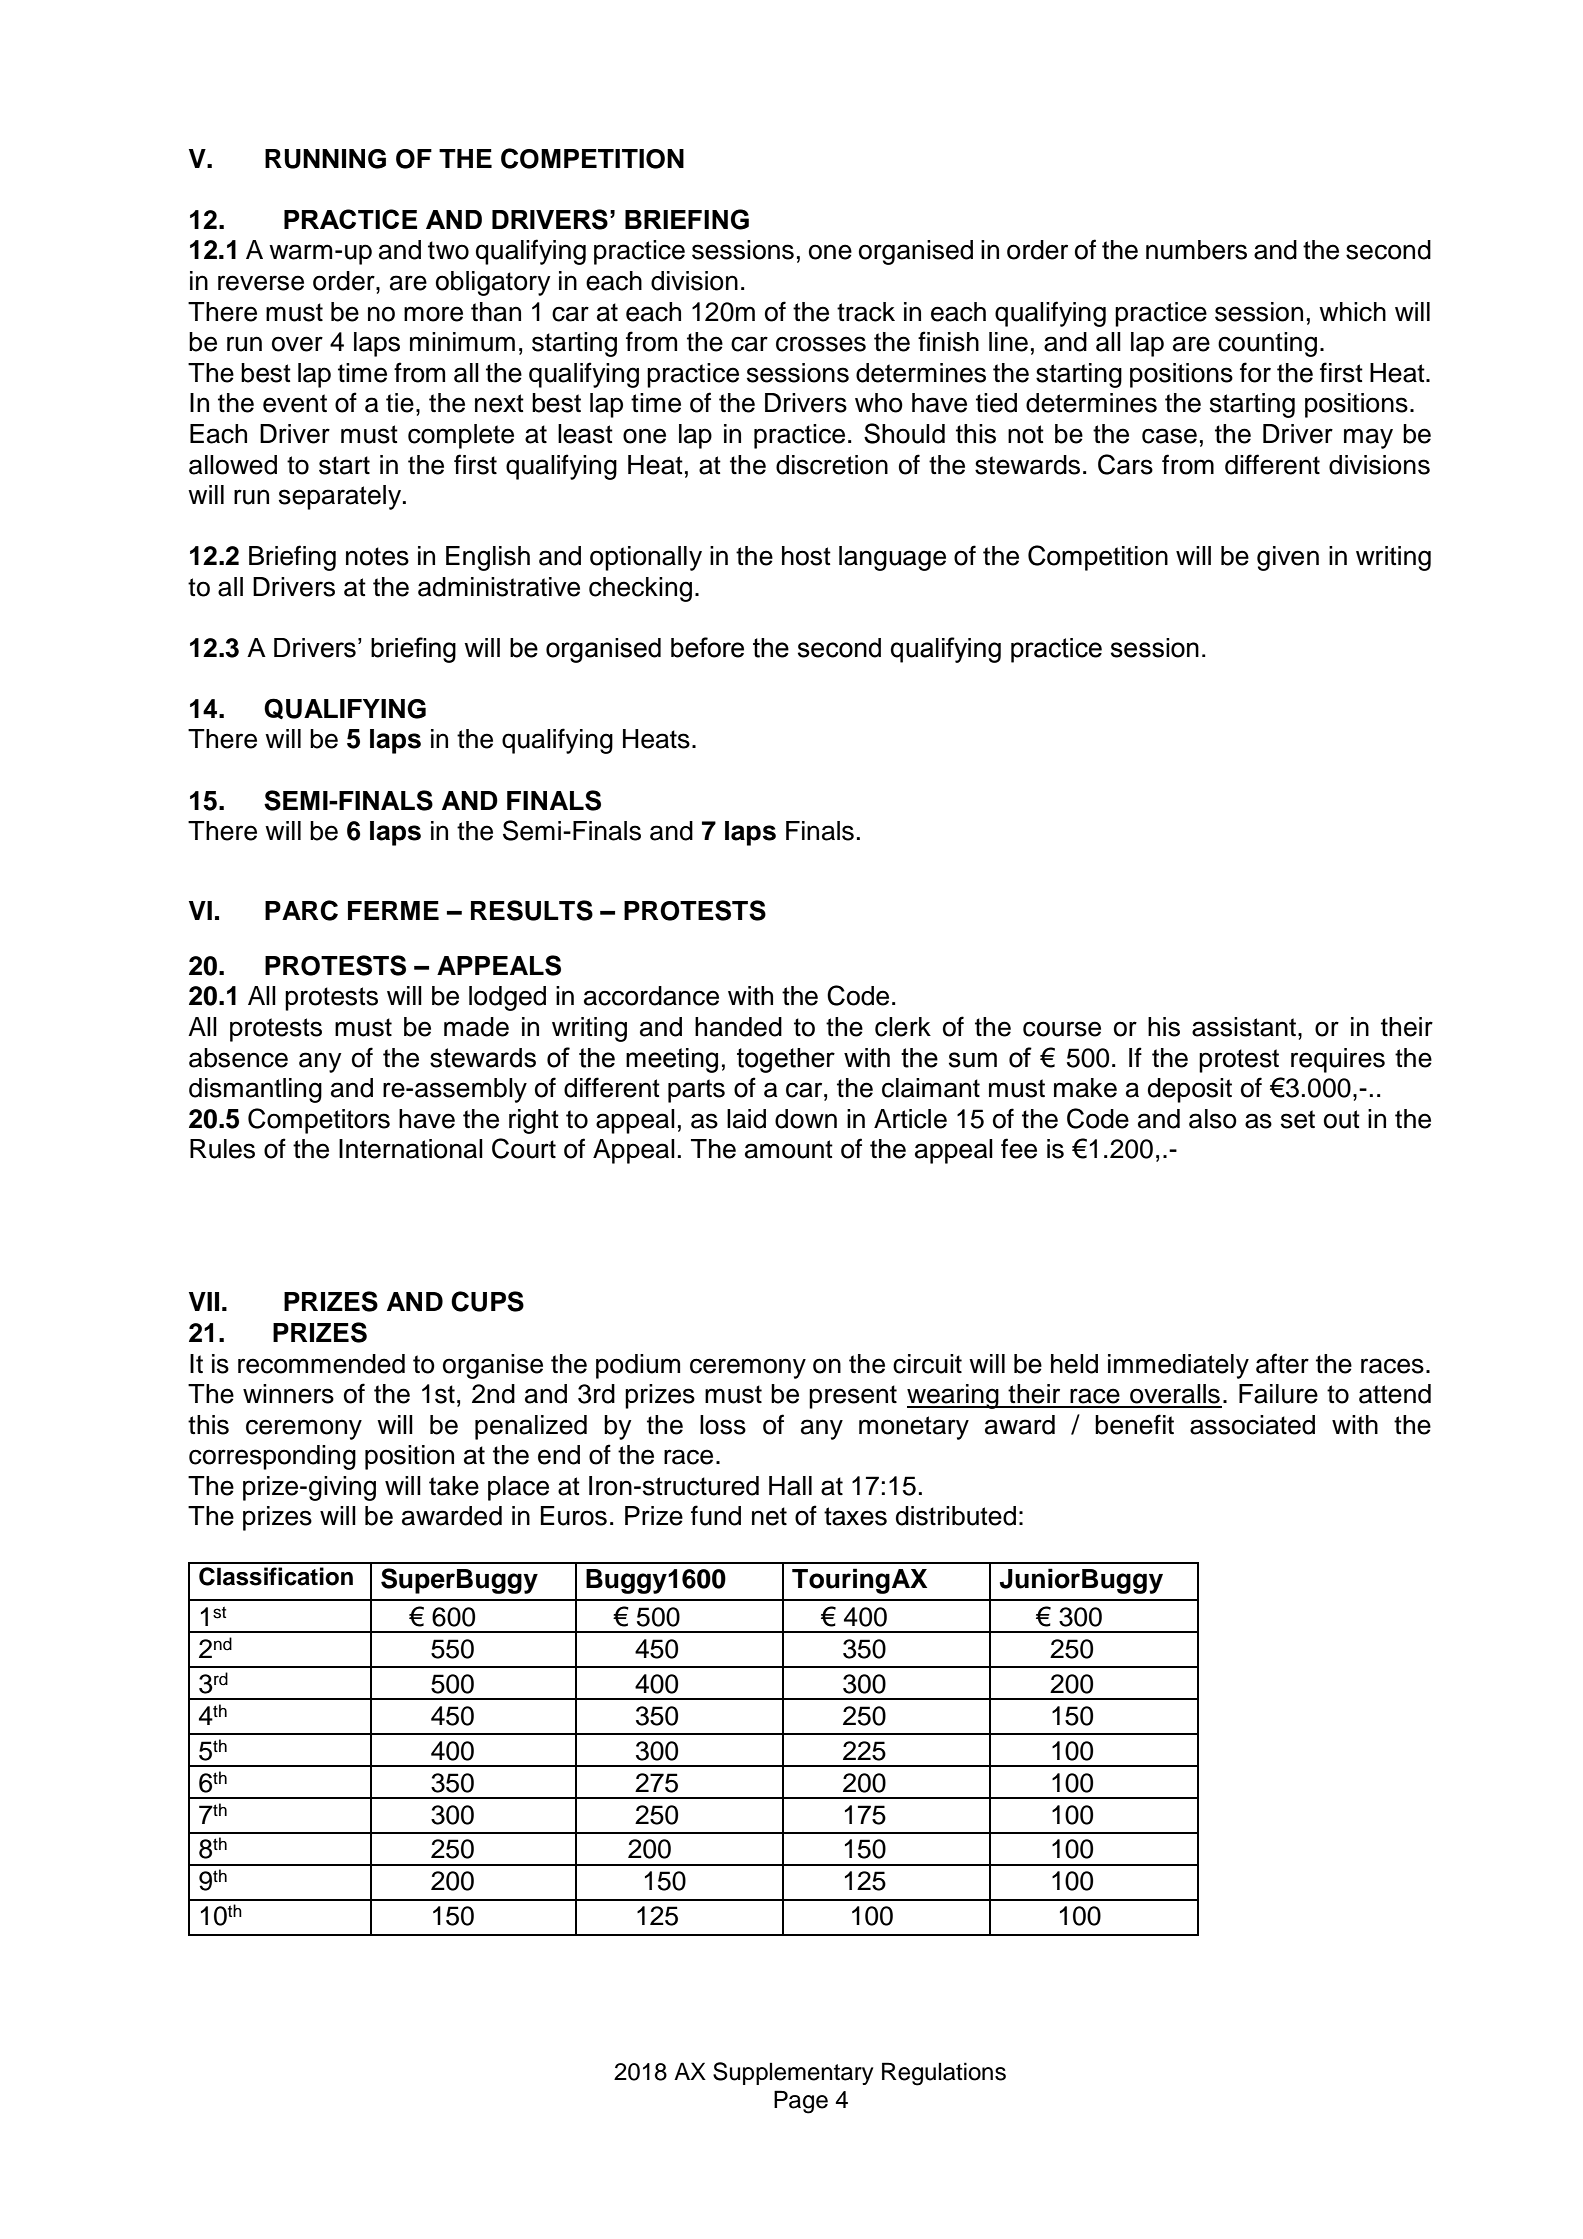 The image size is (1583, 2239). I want to click on track, so click(866, 312).
